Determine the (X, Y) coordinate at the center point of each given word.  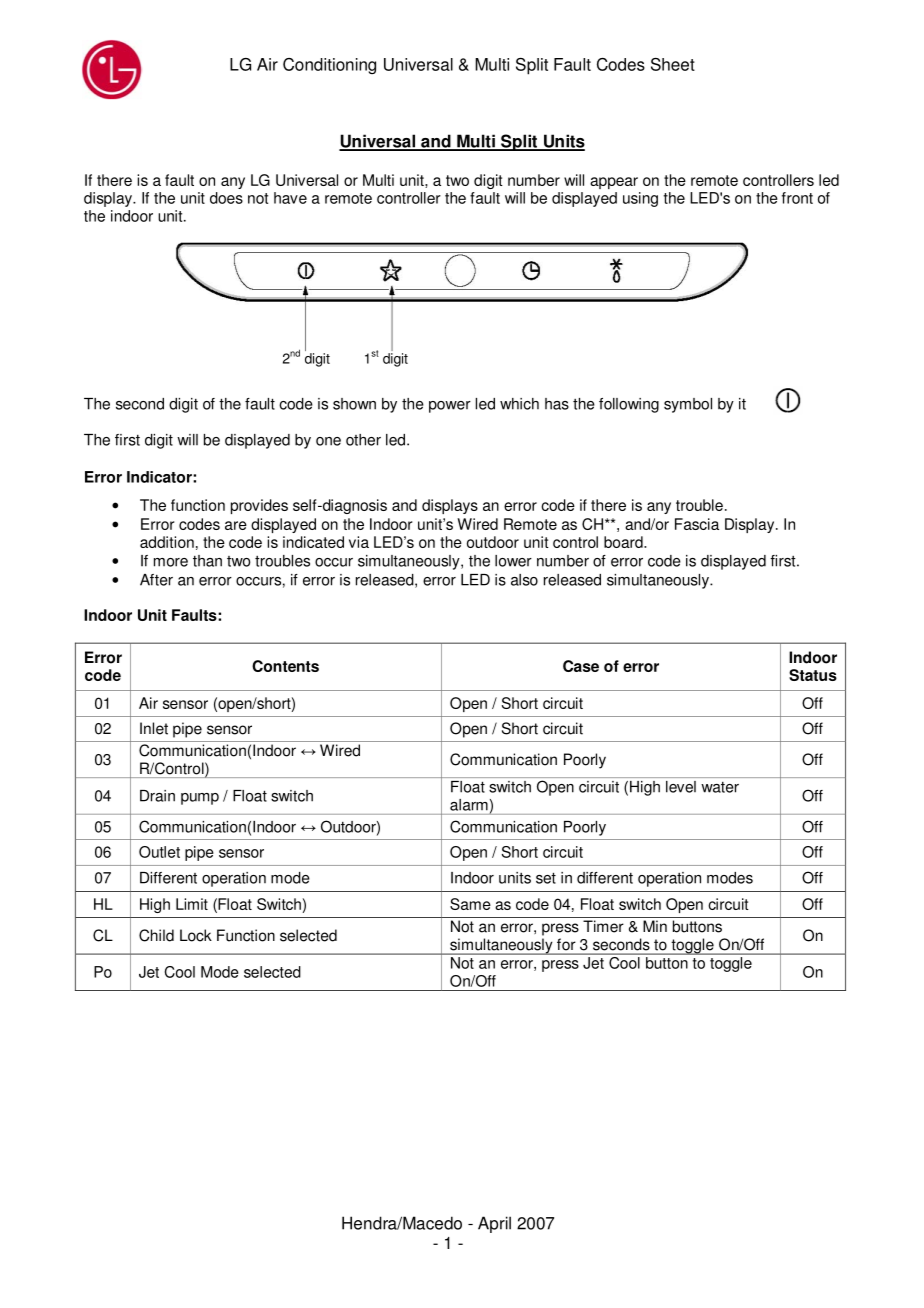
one (328, 441)
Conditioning (329, 66)
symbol (688, 405)
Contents (285, 666)
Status (813, 675)
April (494, 1224)
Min (655, 926)
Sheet (673, 64)
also (524, 580)
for (566, 944)
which (519, 404)
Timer (603, 926)
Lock (196, 935)
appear (614, 183)
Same (470, 904)
